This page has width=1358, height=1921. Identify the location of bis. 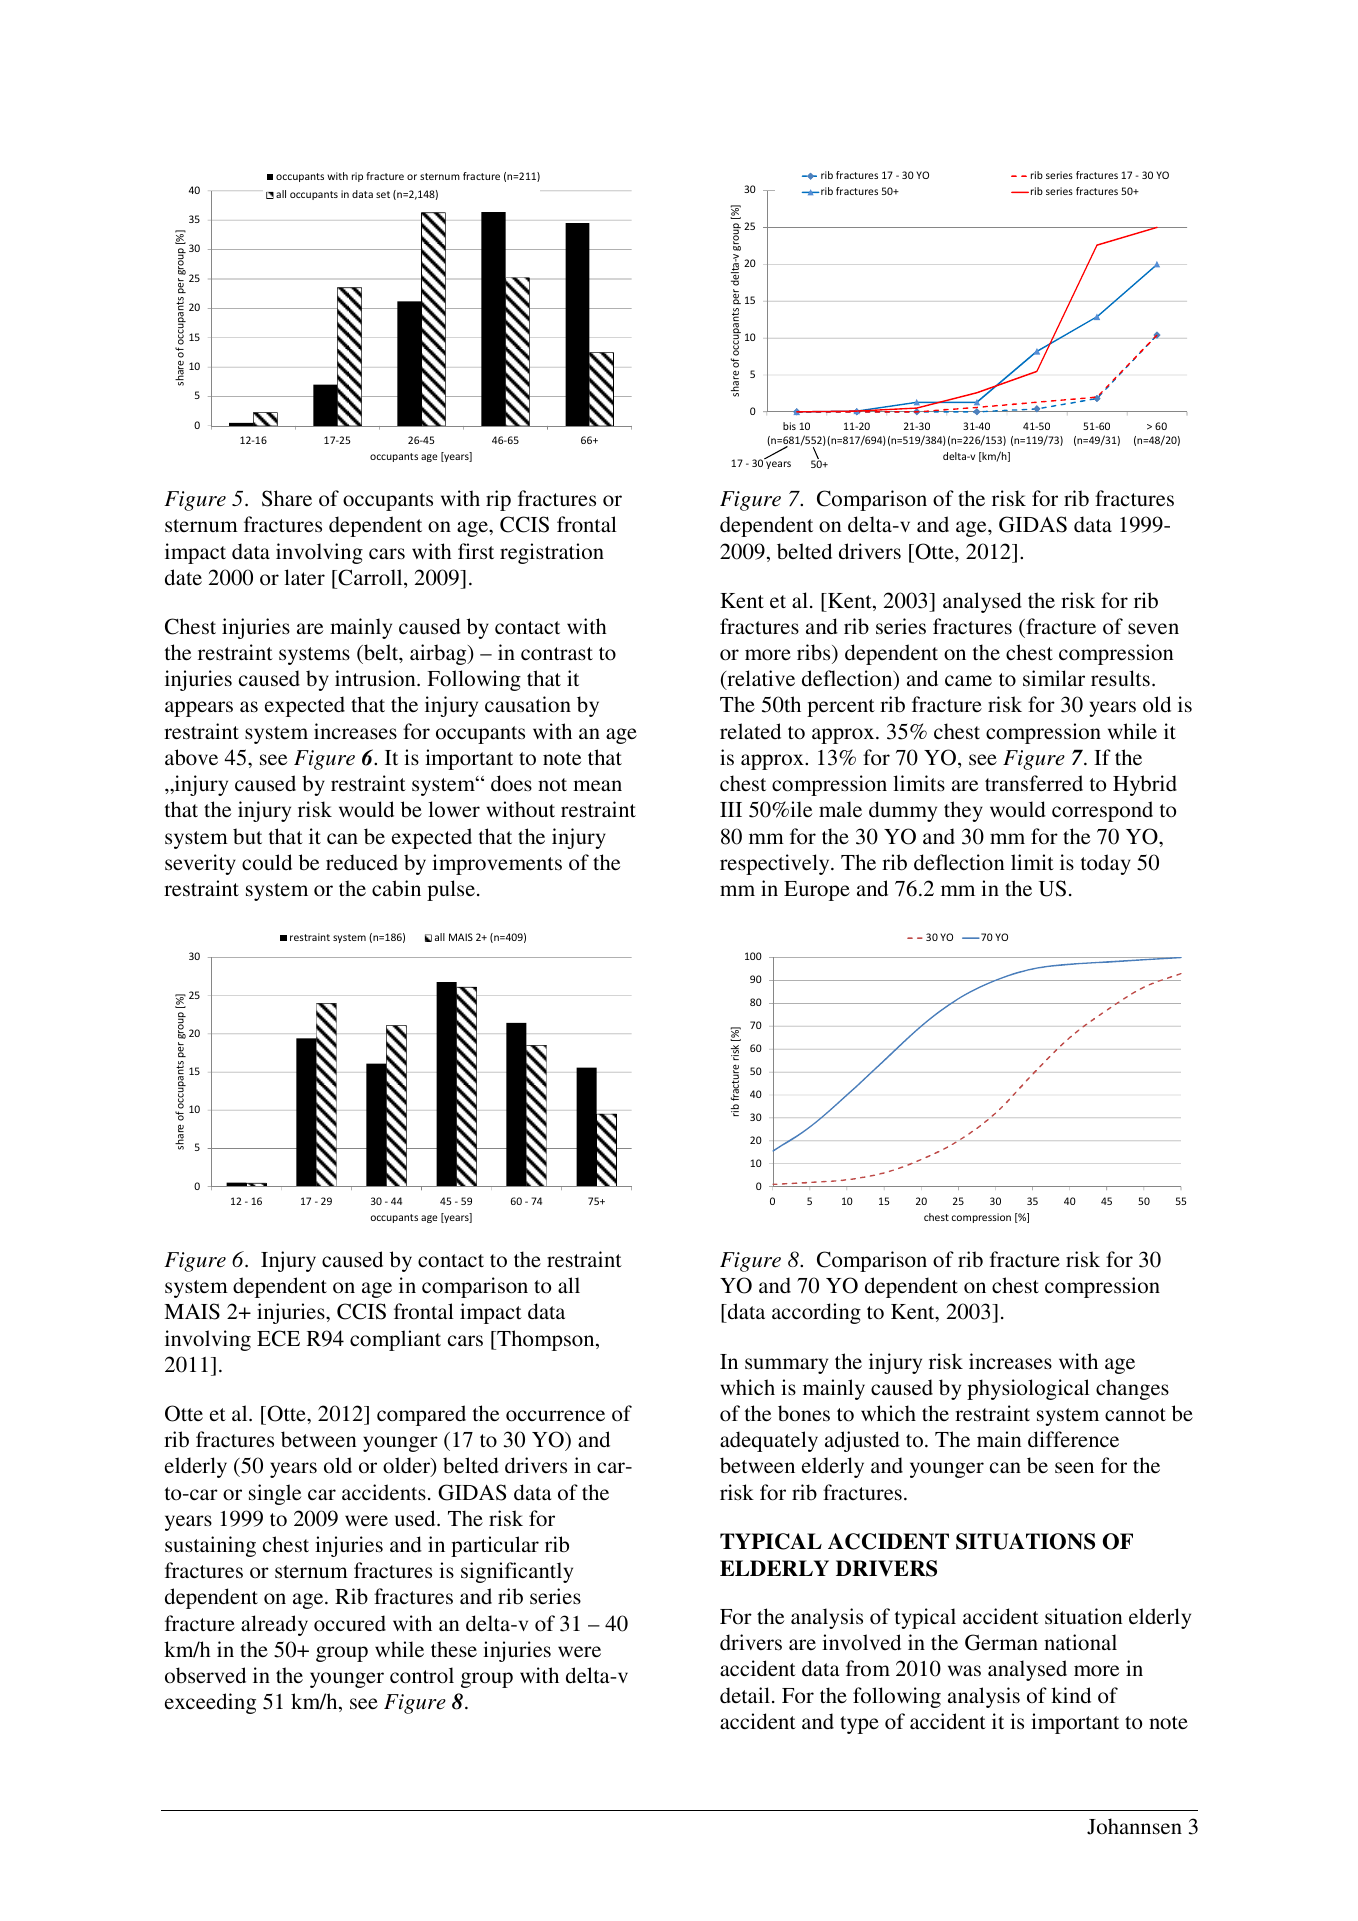
(789, 426).
